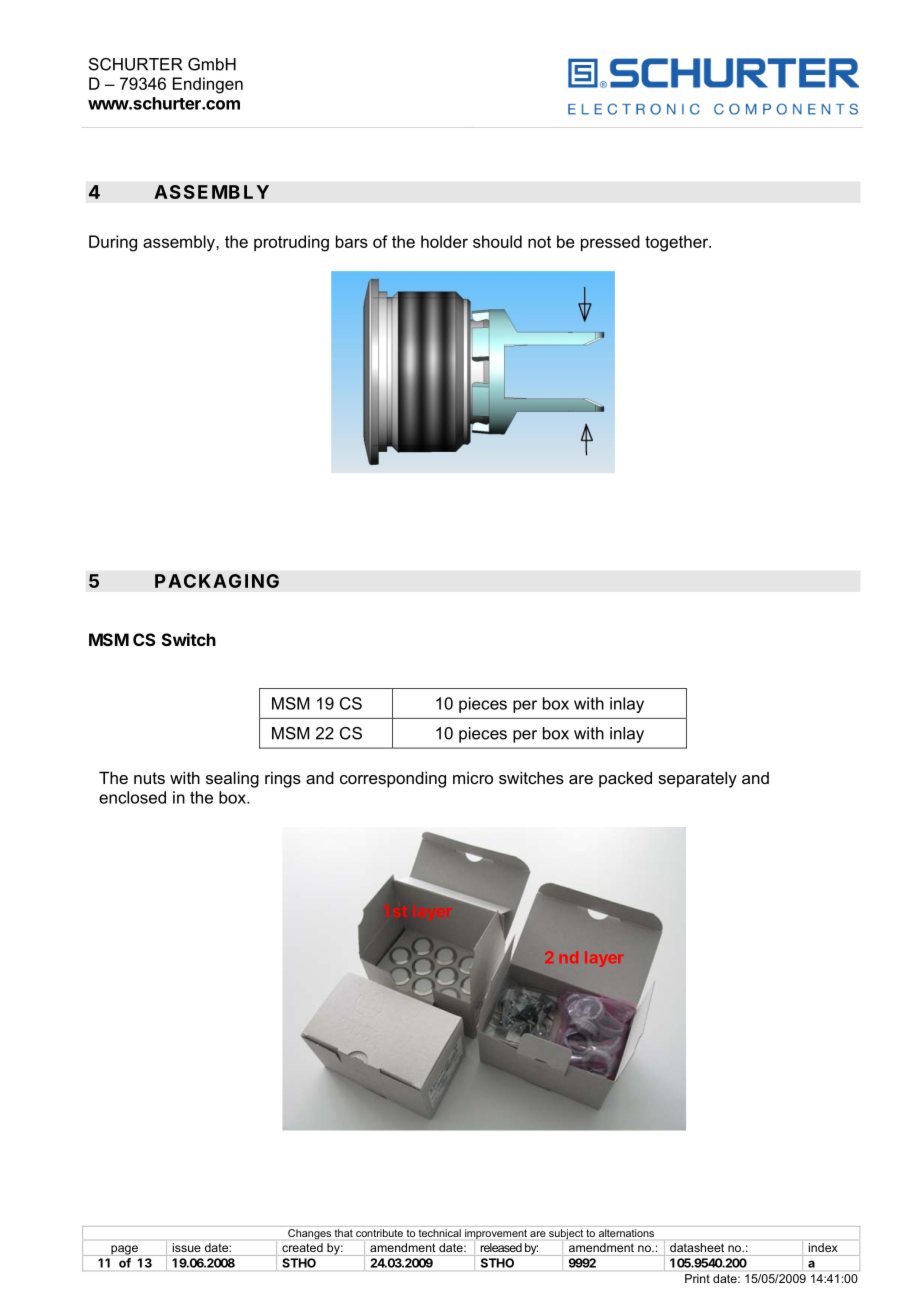  I want to click on PACKAGING, so click(217, 581).
